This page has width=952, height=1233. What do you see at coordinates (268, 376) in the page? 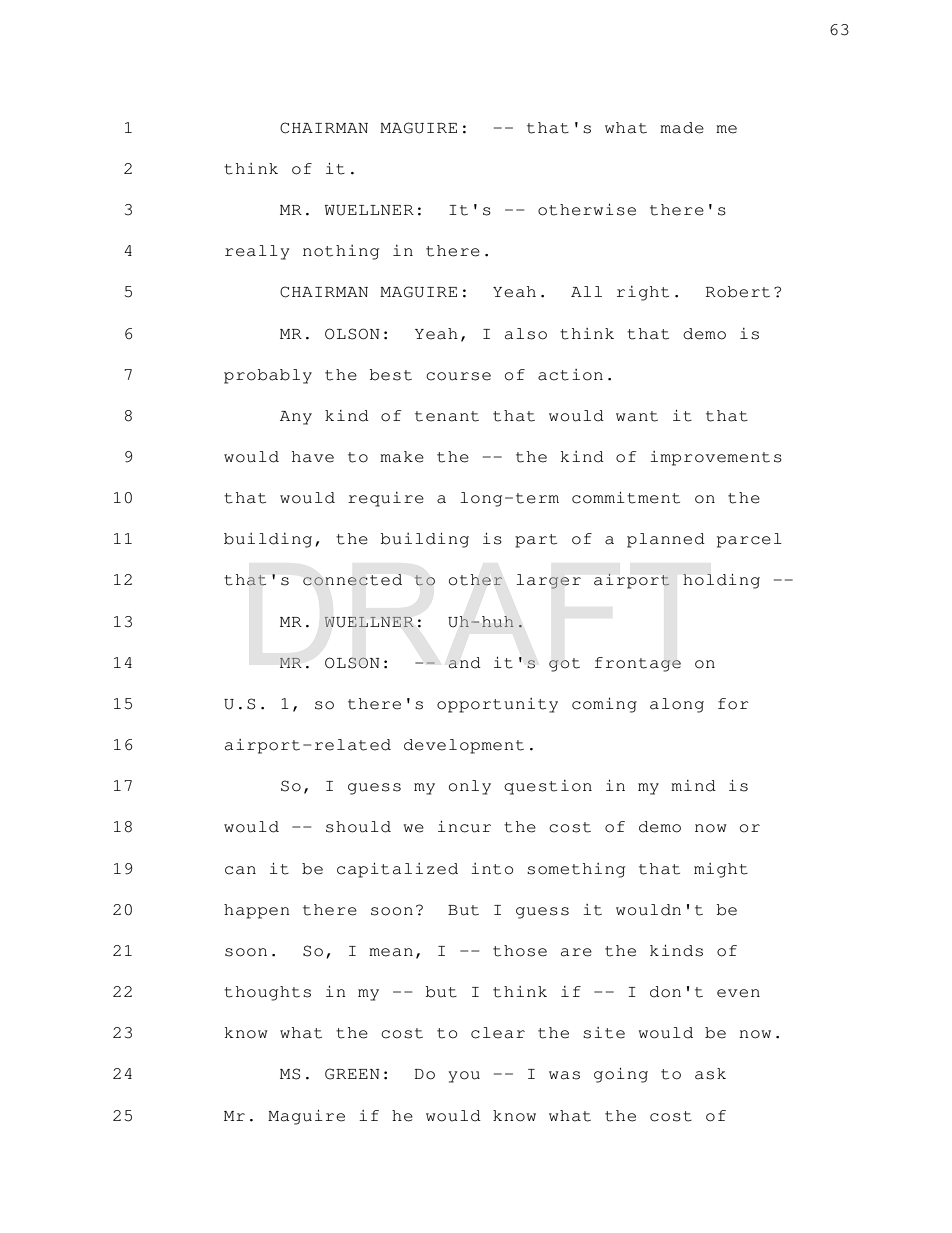
I see `probably` at bounding box center [268, 376].
